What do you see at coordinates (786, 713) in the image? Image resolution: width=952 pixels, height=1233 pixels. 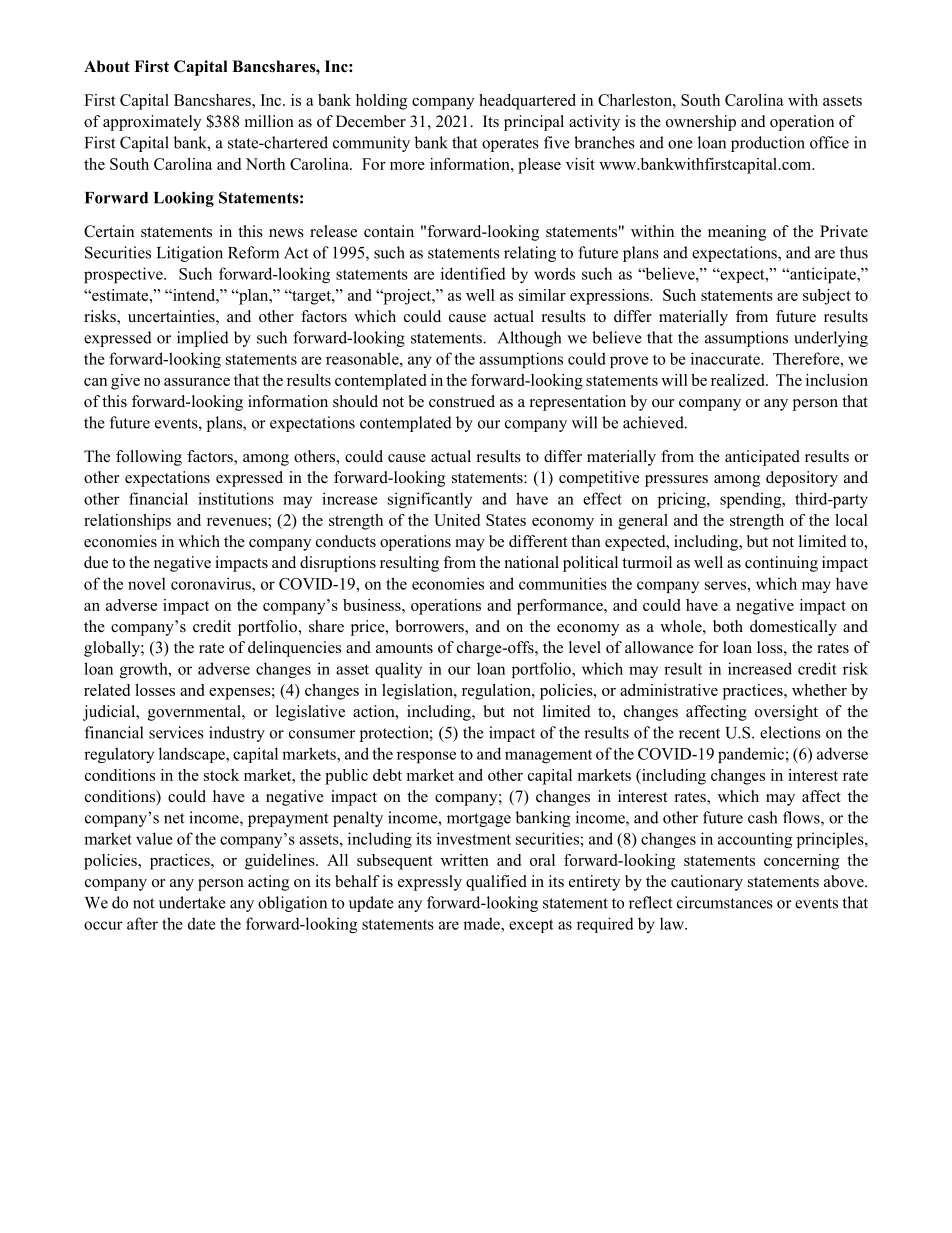 I see `oversight` at bounding box center [786, 713].
